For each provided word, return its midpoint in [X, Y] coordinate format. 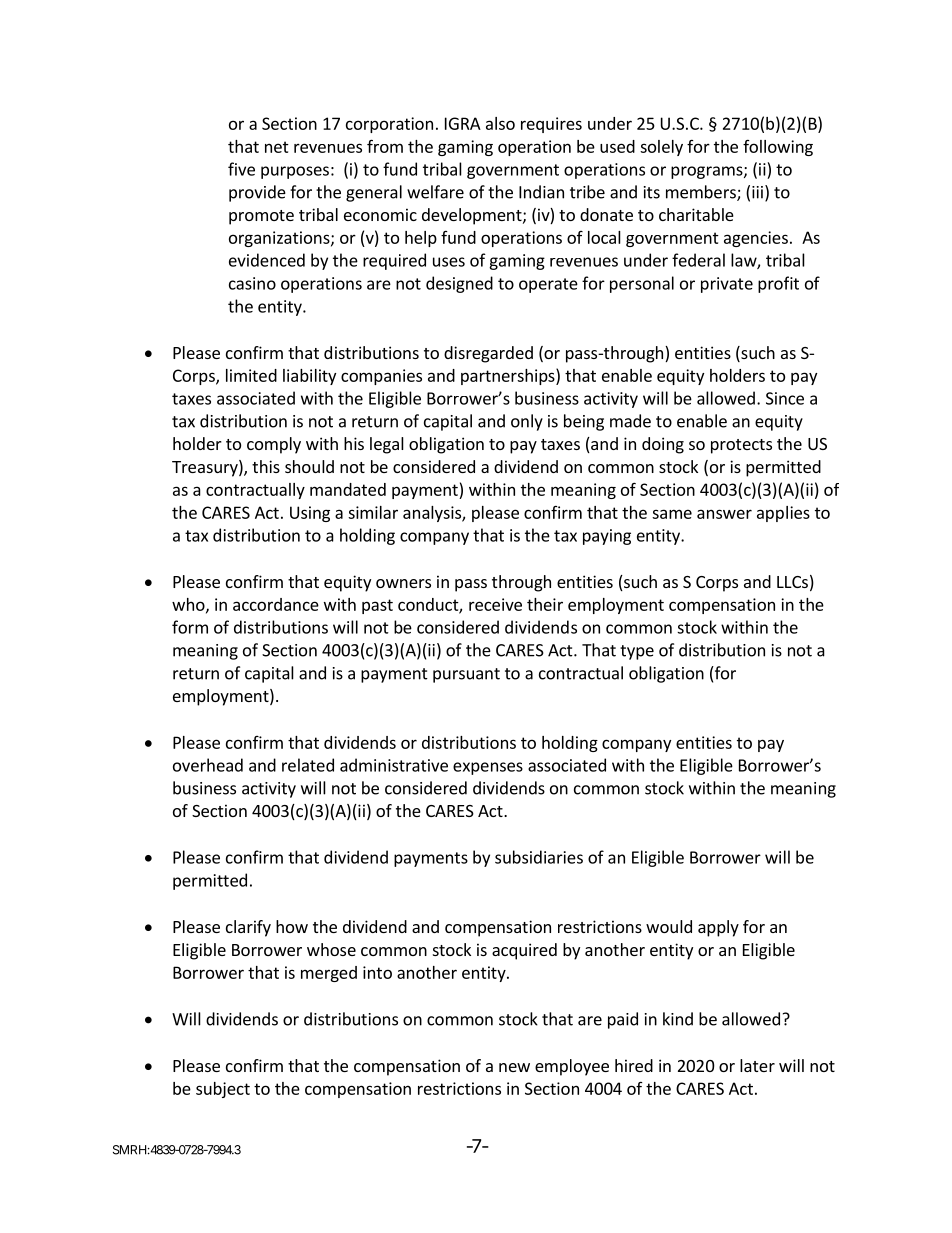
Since [785, 398]
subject [223, 1090]
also [500, 123]
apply [718, 928]
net [277, 147]
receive [495, 604]
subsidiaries [539, 857]
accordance [276, 604]
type [637, 652]
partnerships [509, 376]
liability [309, 377]
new [514, 1067]
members [702, 193]
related [308, 765]
